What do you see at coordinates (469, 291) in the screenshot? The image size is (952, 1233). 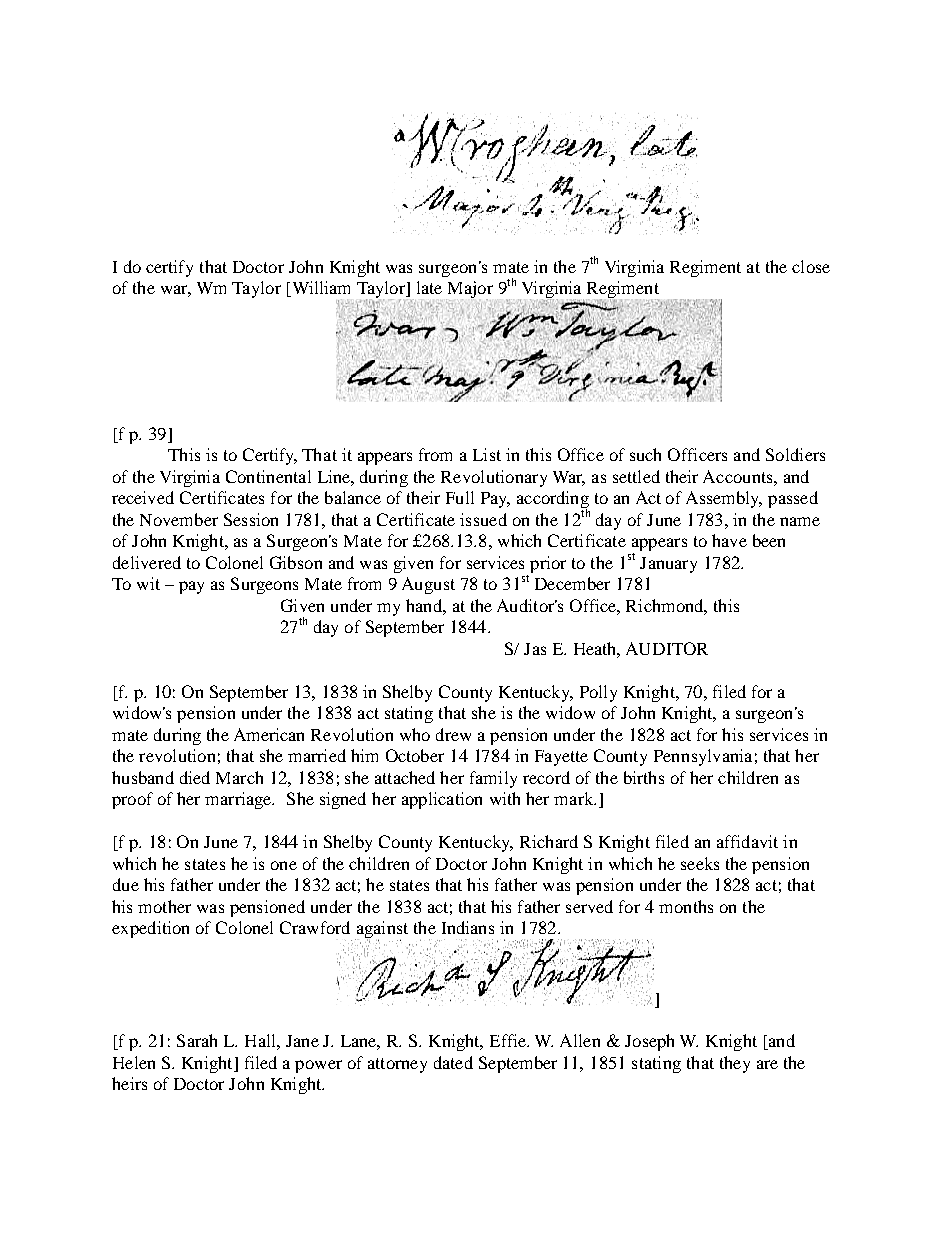 I see `Major` at bounding box center [469, 291].
